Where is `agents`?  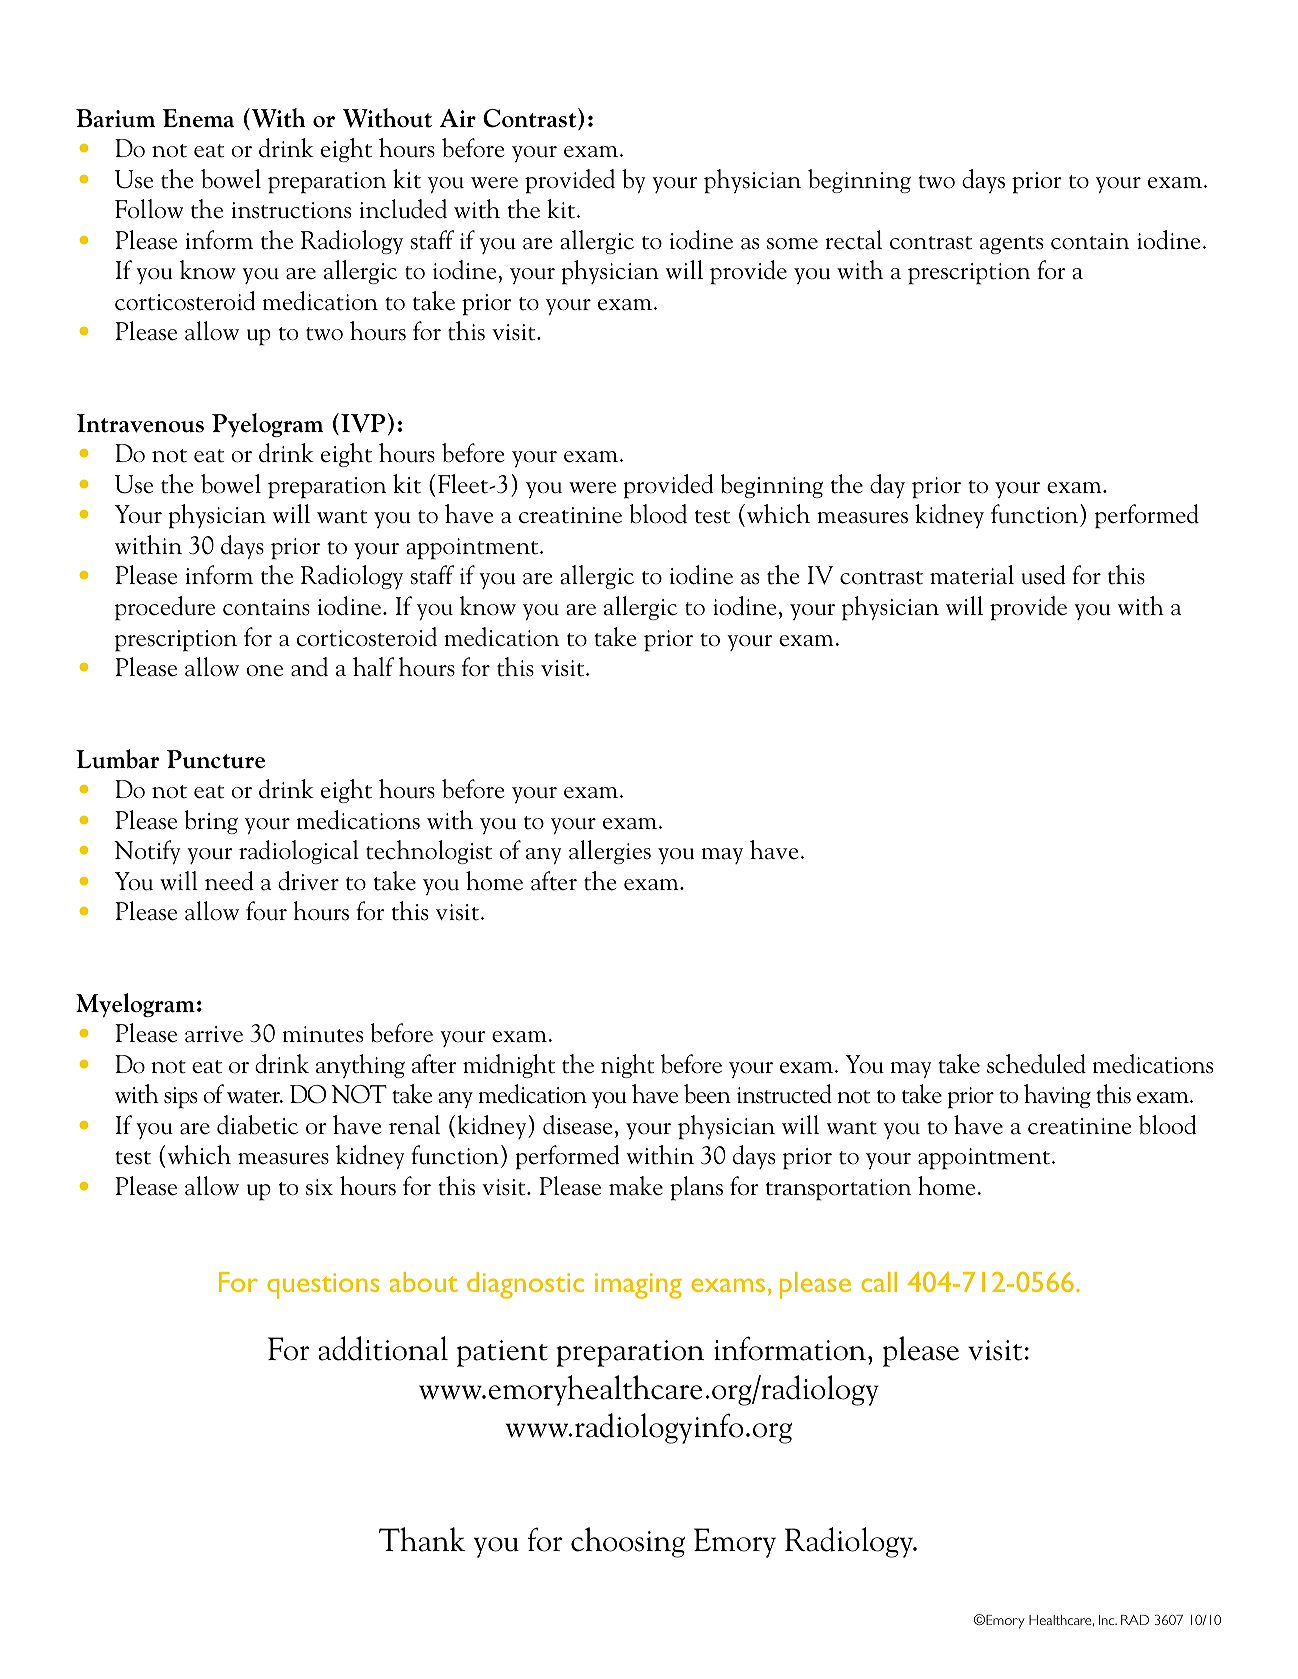 agents is located at coordinates (1011, 245).
